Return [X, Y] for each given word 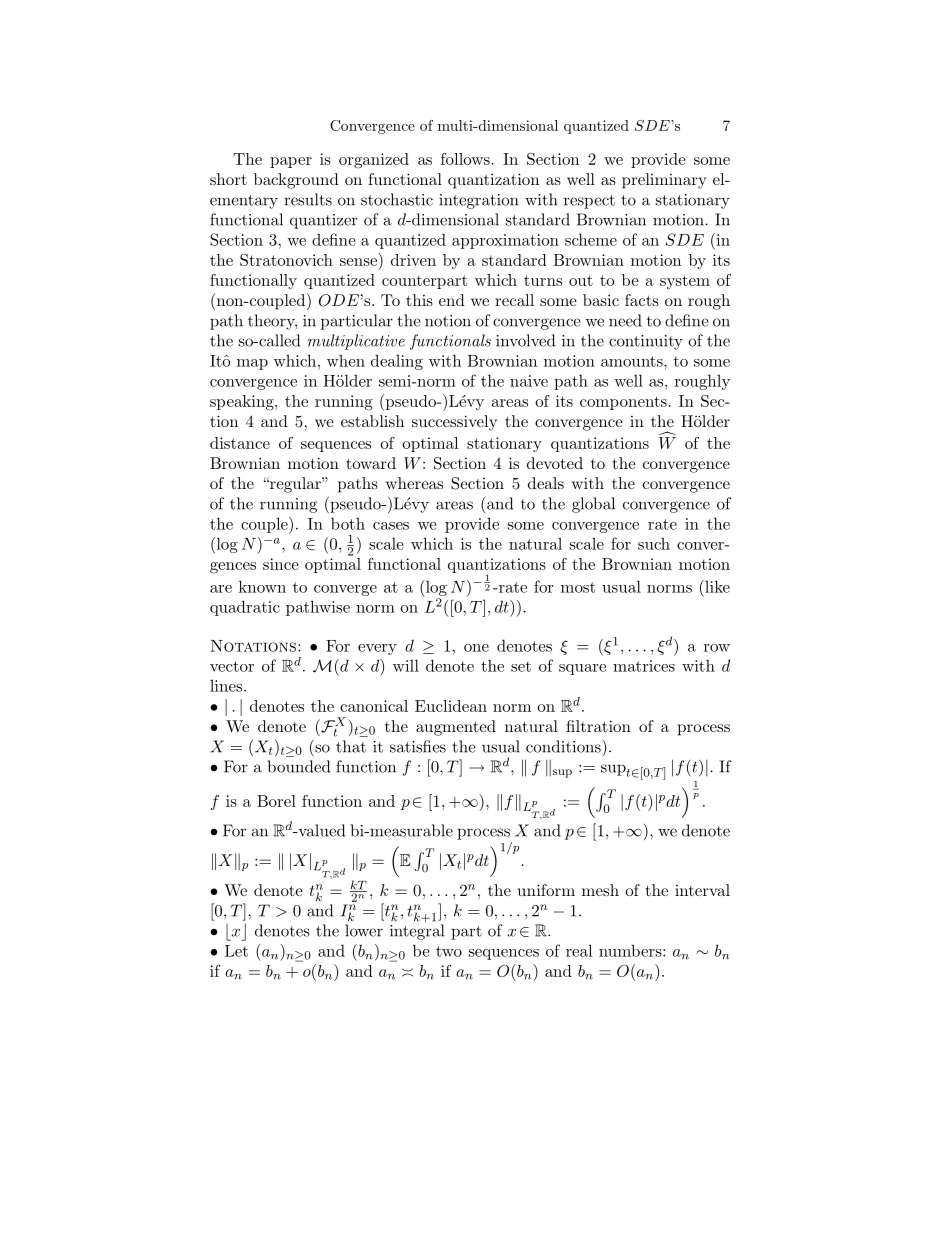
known [262, 586]
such [654, 544]
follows [465, 159]
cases [391, 526]
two [449, 951]
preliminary [664, 181]
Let [236, 951]
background [296, 181]
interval [702, 890]
